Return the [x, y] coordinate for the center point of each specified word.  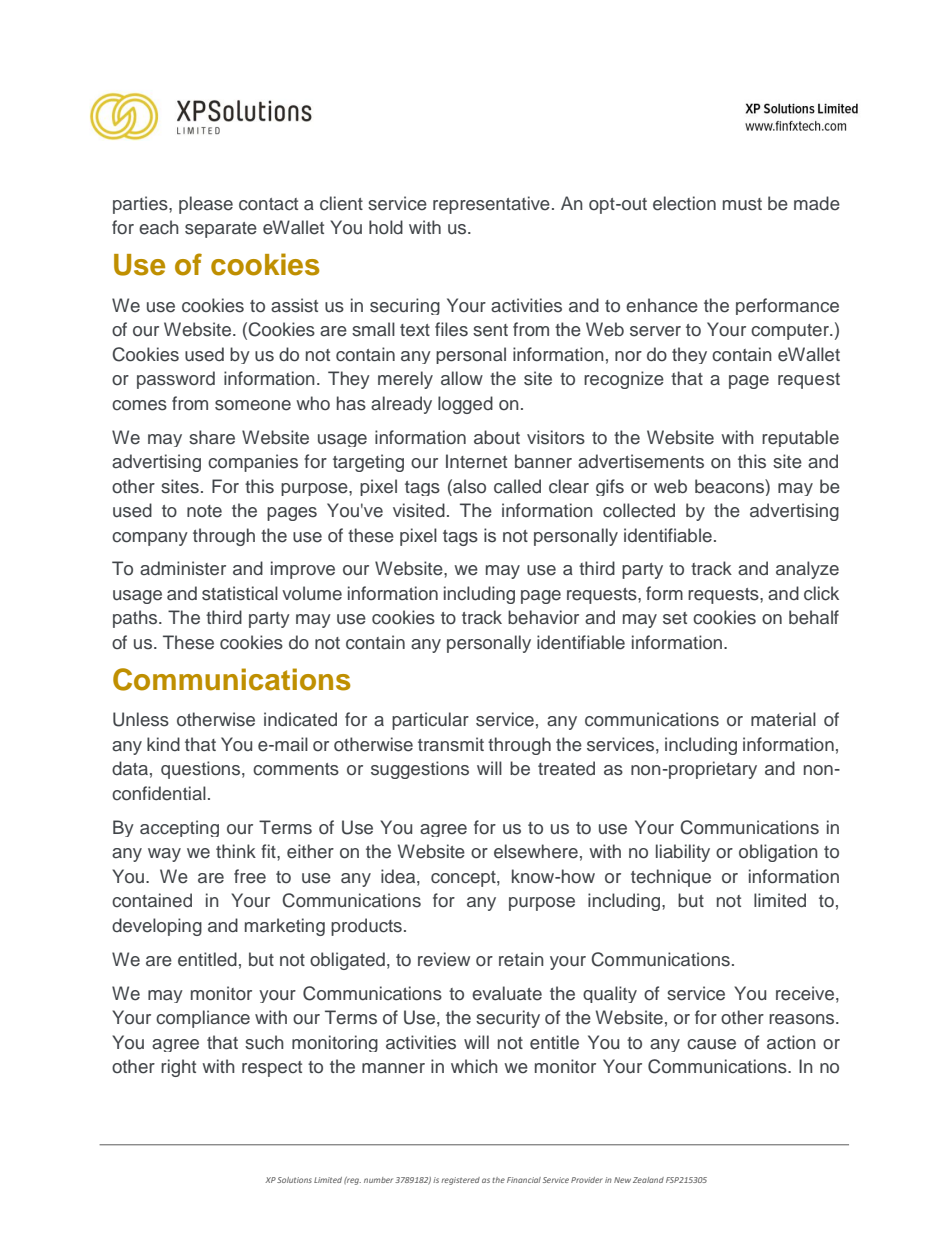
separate [221, 230]
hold [386, 227]
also [468, 486]
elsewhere [536, 851]
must [742, 204]
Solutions [294, 1180]
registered [460, 1181]
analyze [807, 570]
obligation [778, 853]
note [204, 511]
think [236, 851]
